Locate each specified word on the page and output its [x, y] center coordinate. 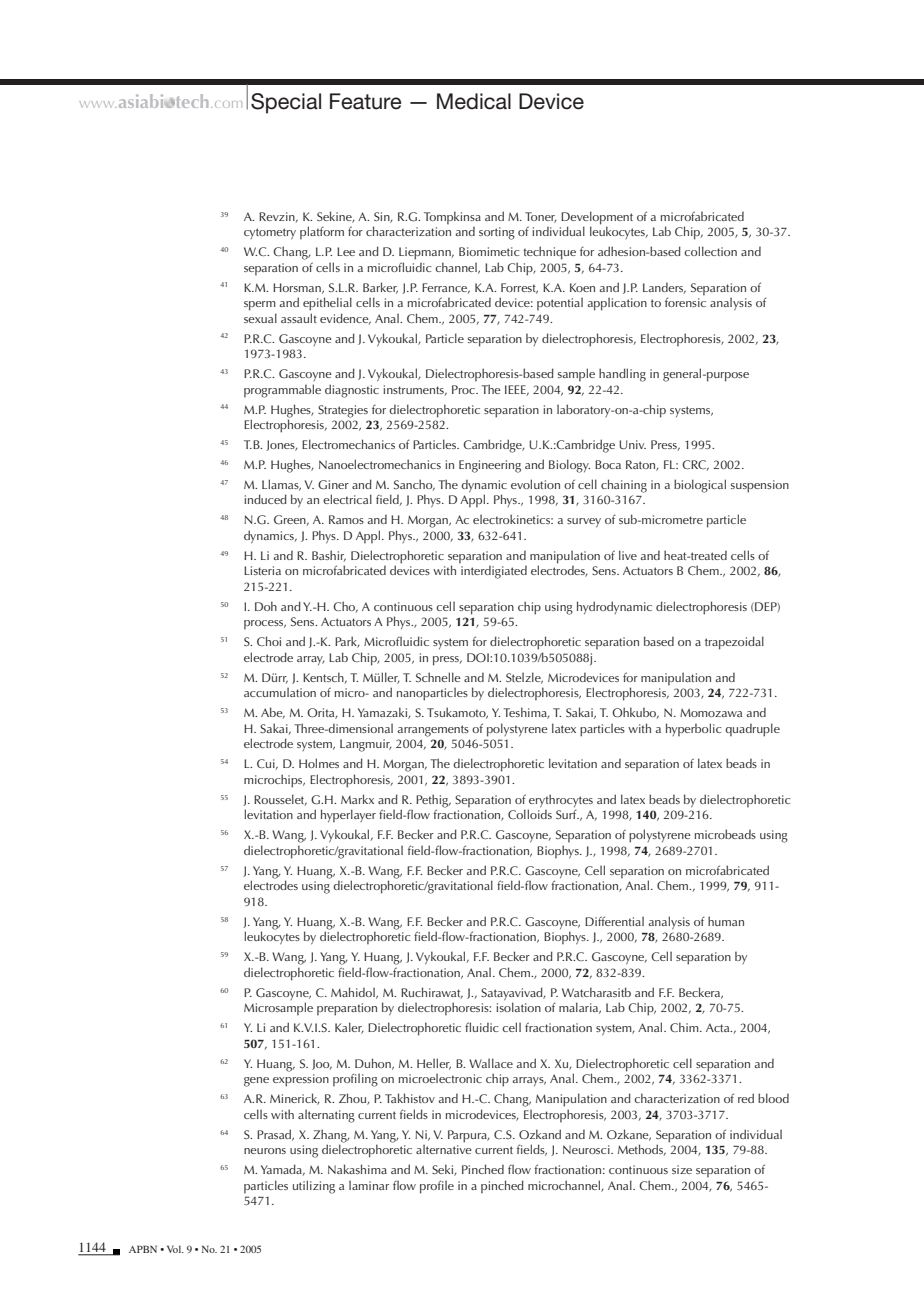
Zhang [331, 1136]
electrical [347, 499]
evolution [535, 484]
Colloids [530, 814]
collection [710, 251]
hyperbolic [694, 729]
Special [286, 103]
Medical [474, 101]
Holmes [319, 763]
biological [700, 486]
